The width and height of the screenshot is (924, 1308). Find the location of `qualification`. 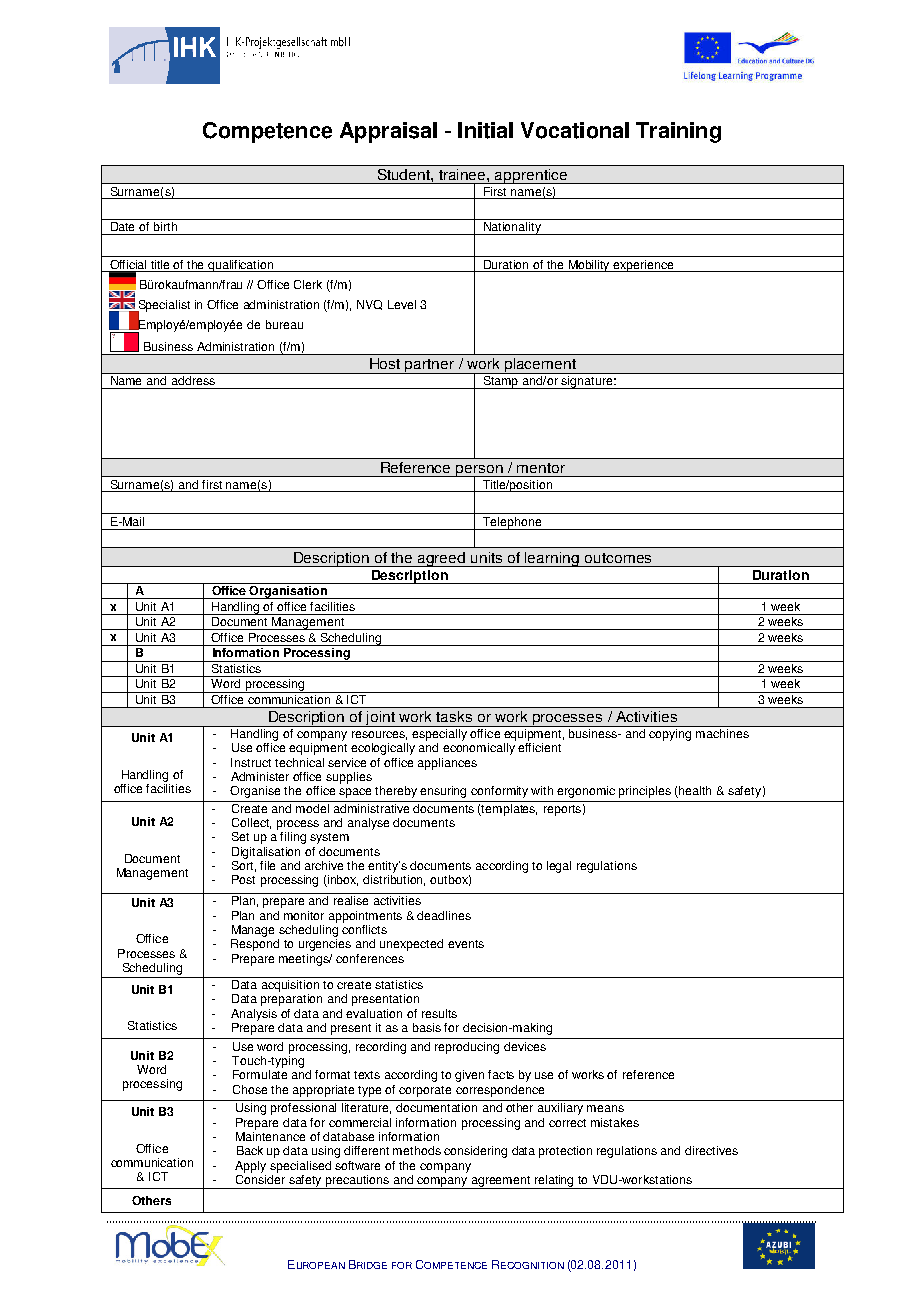

qualification is located at coordinates (241, 266).
